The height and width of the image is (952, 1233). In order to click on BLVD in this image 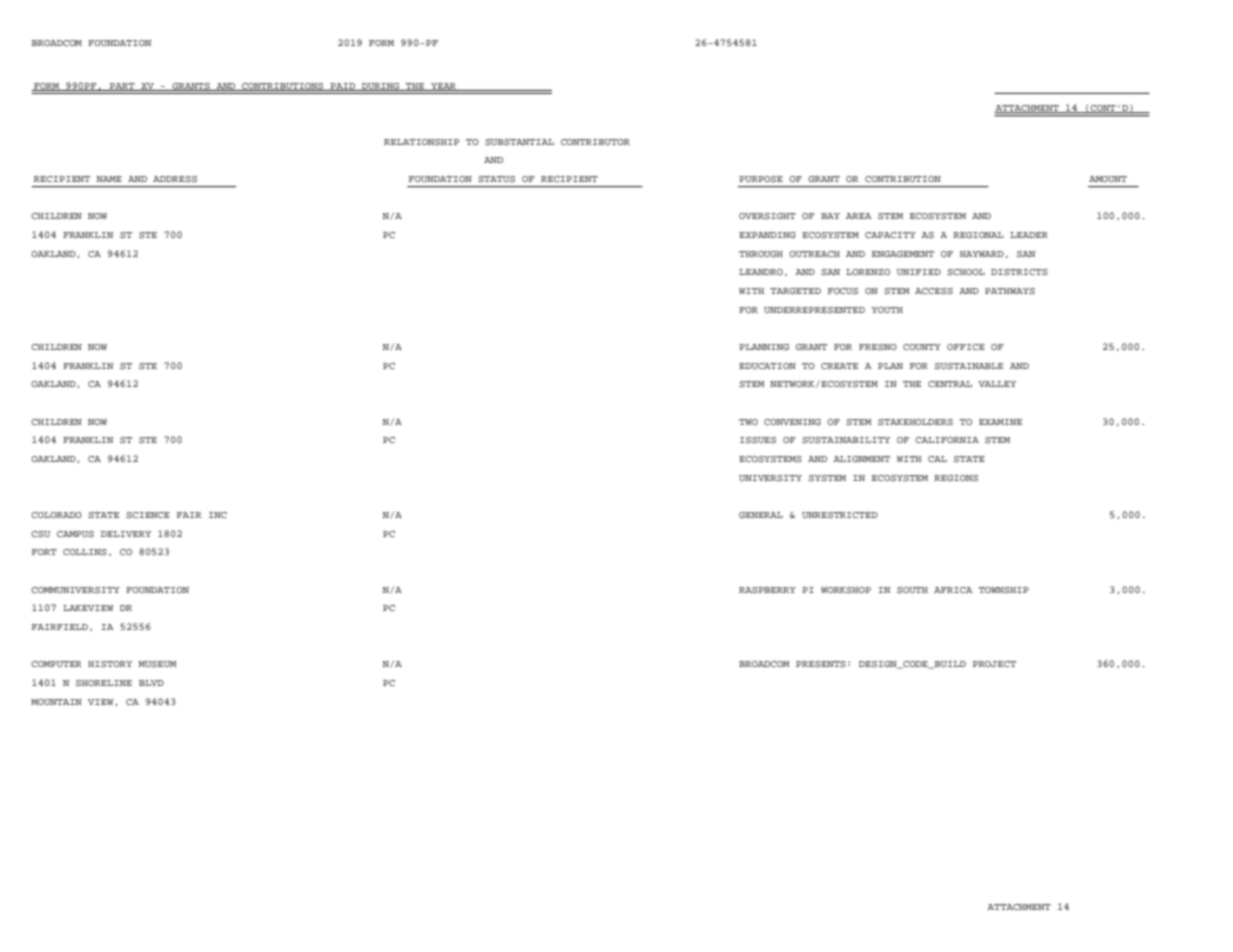, I will do `click(151, 683)`.
